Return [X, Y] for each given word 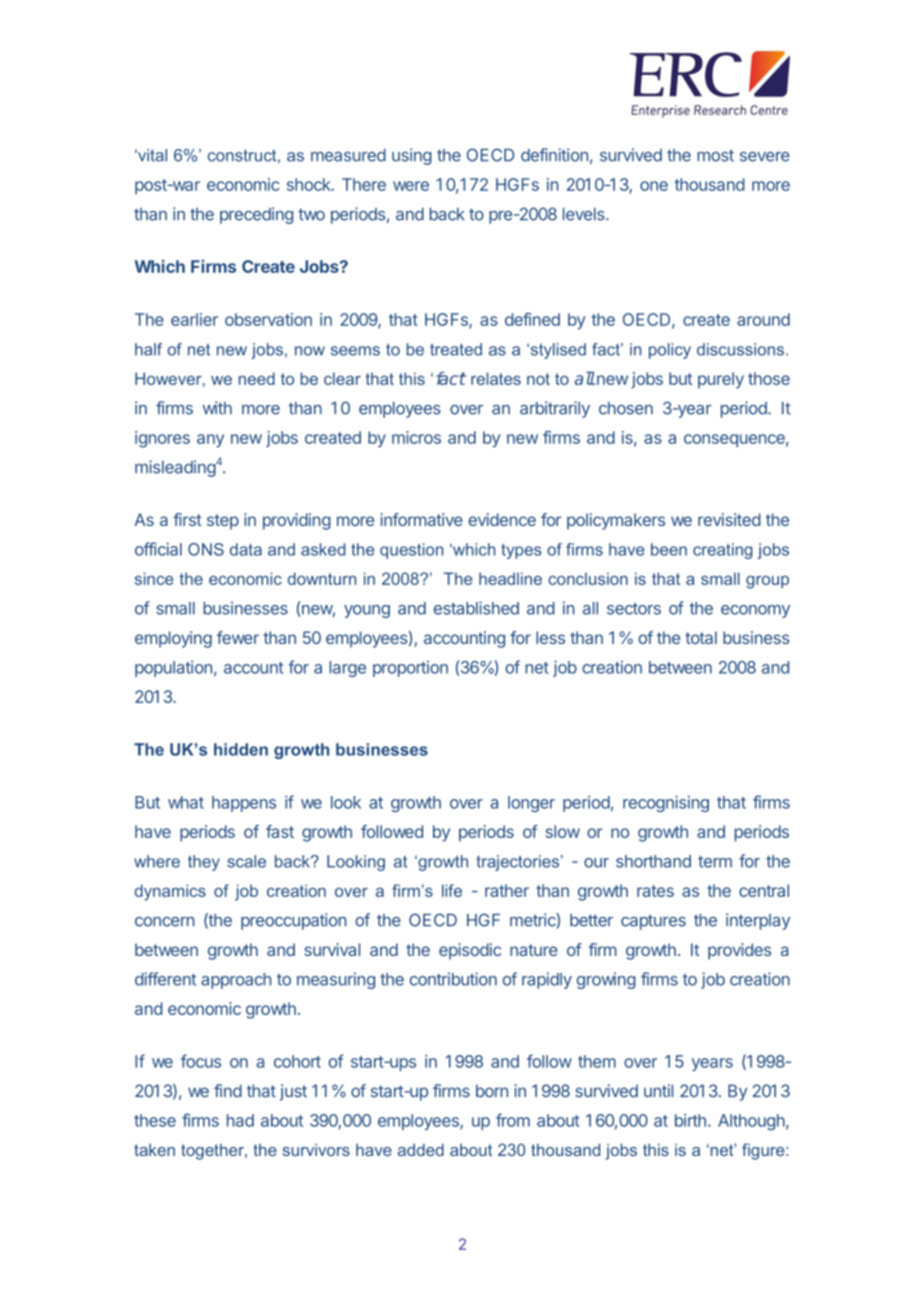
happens [244, 804]
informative [421, 519]
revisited [729, 519]
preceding [256, 215]
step [223, 522]
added [421, 1149]
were [411, 186]
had [240, 1120]
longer [531, 804]
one [654, 186]
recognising [666, 803]
